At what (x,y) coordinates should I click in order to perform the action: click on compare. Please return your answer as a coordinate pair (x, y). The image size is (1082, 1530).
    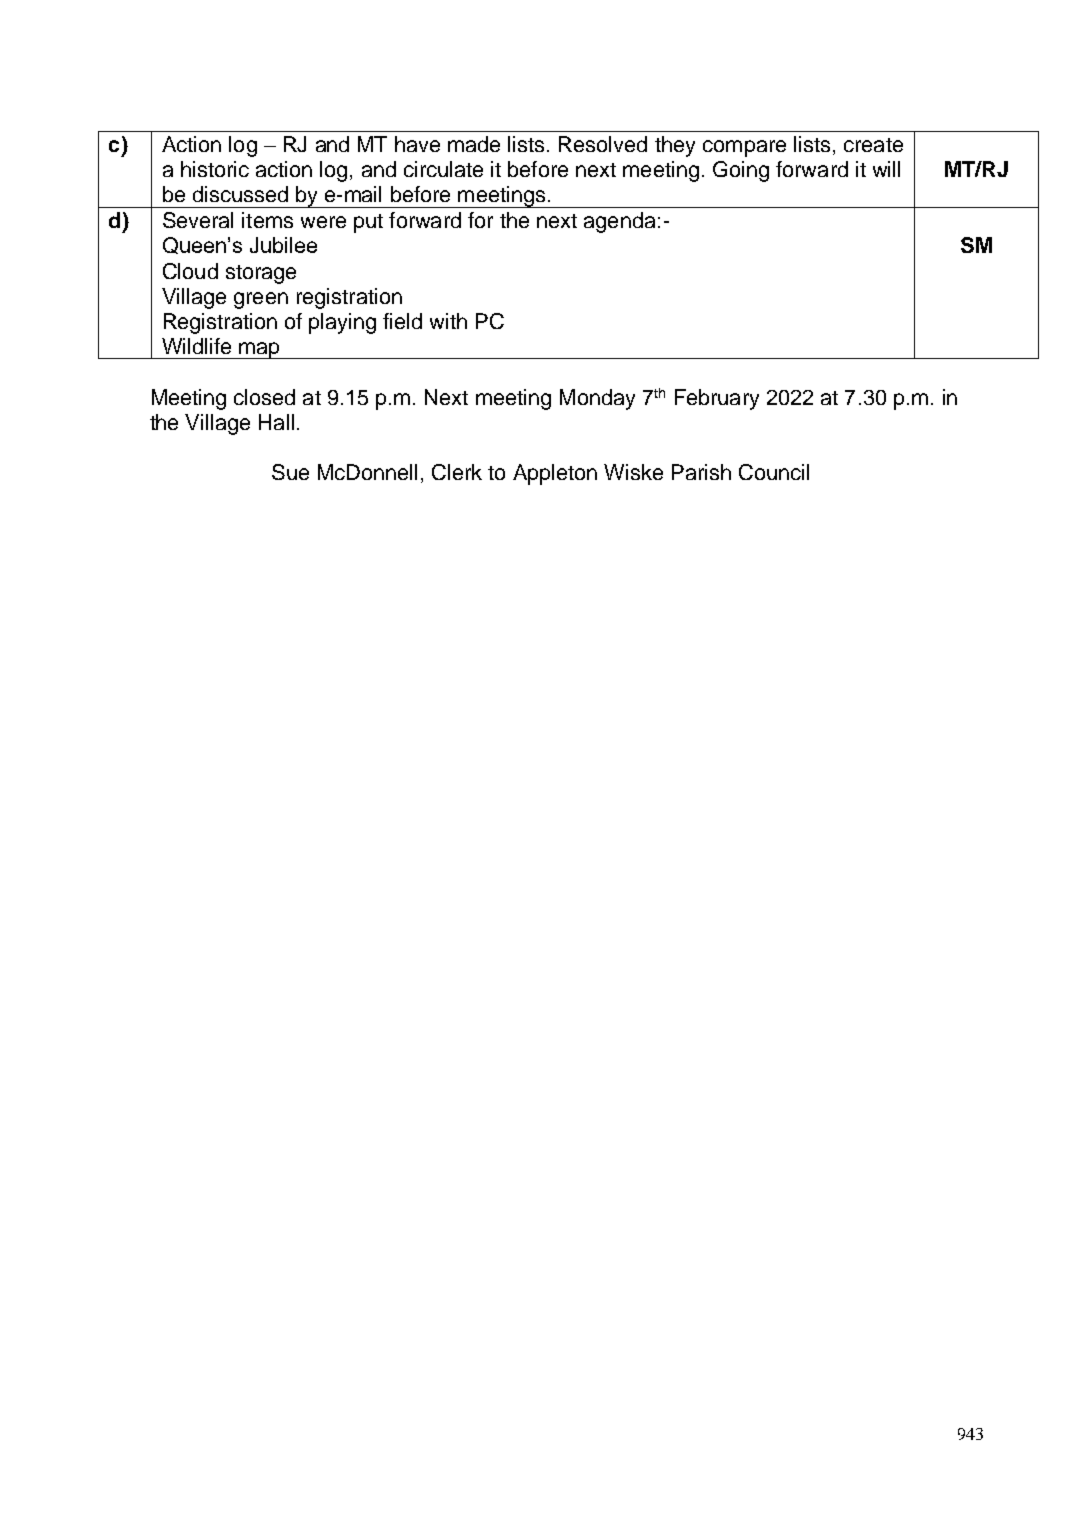
    Looking at the image, I should click on (744, 148).
